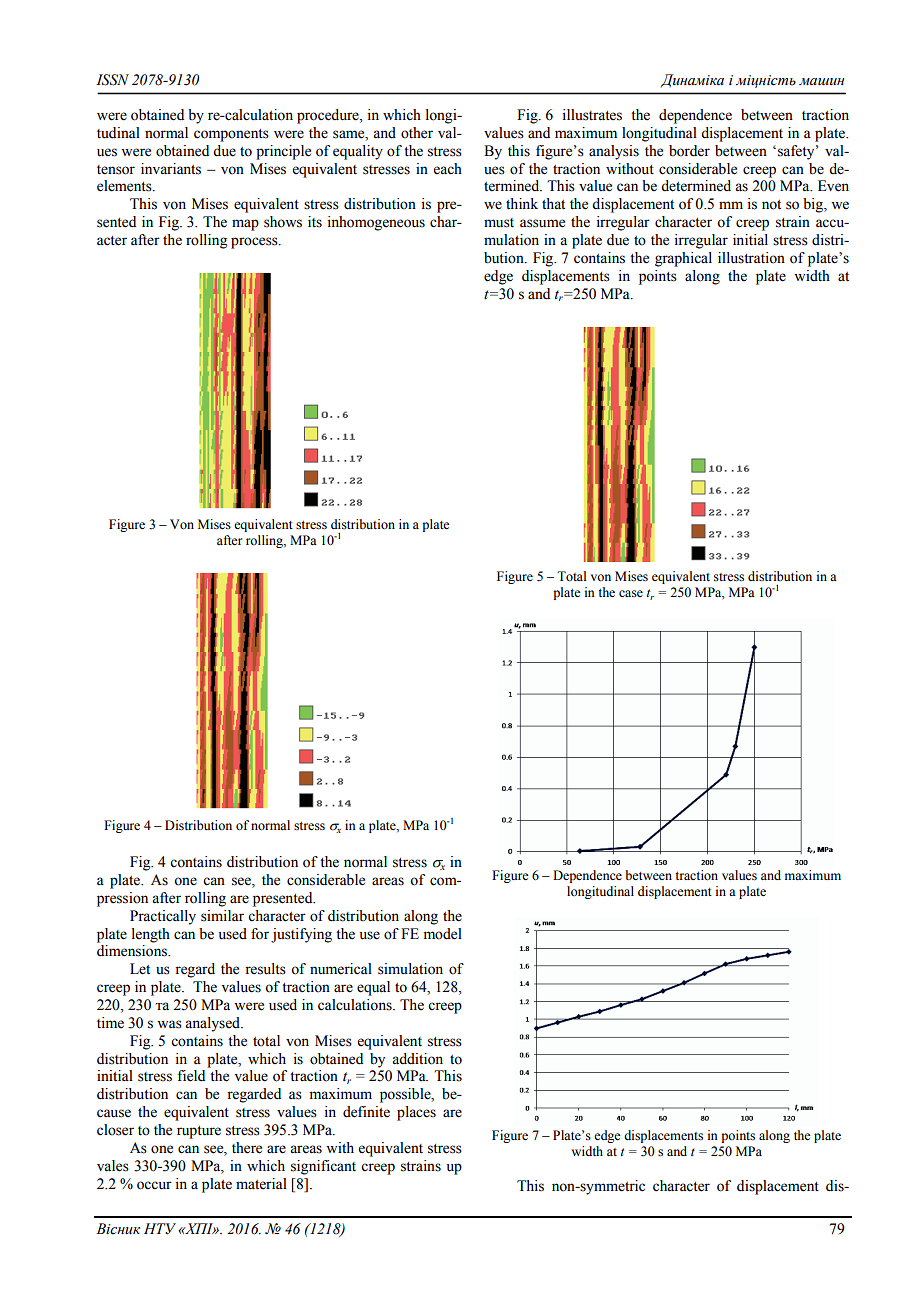  I want to click on case, so click(631, 593).
